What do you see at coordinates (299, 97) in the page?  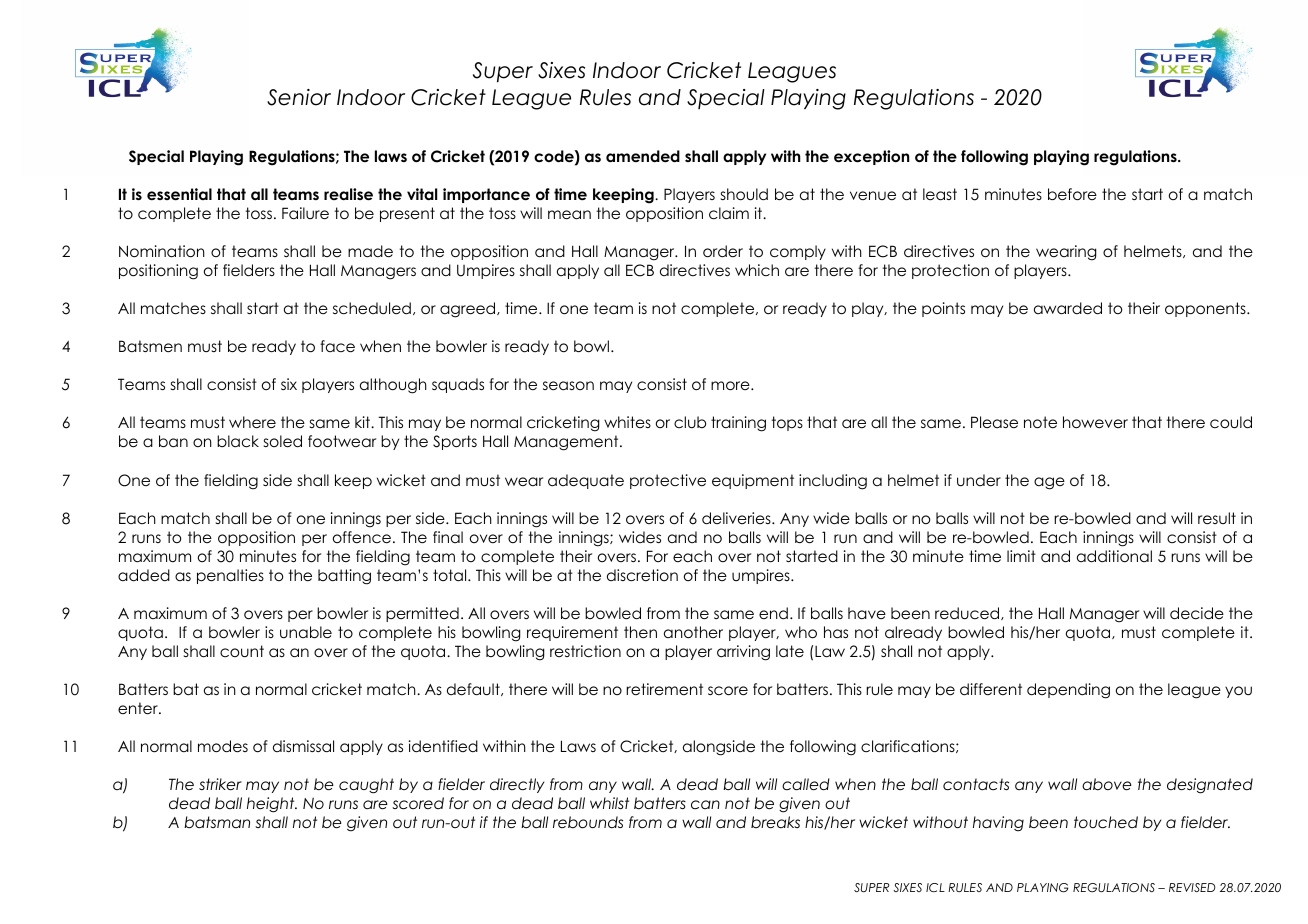 I see `Senior` at bounding box center [299, 97].
